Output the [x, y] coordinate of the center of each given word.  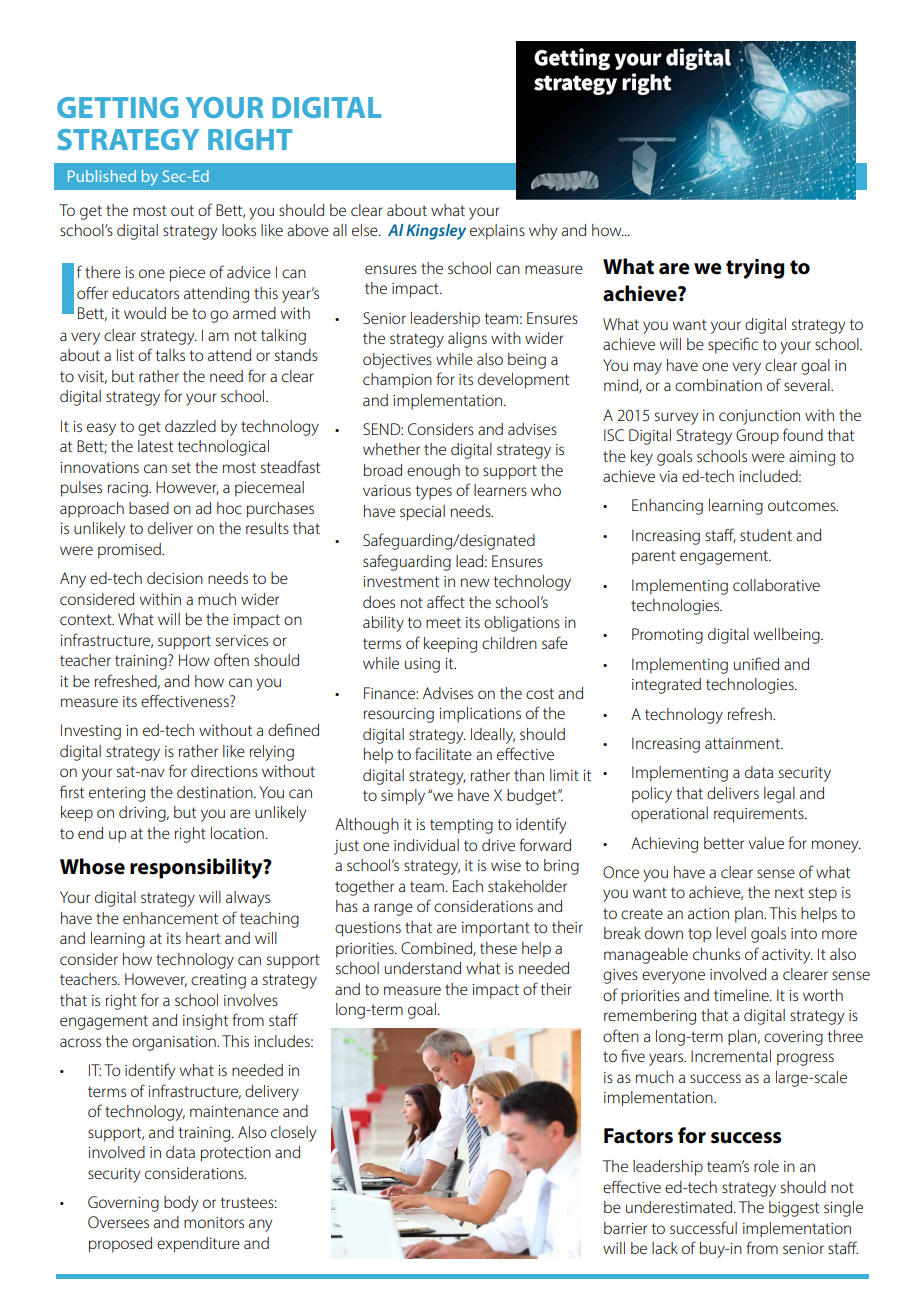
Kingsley [436, 232]
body [181, 1204]
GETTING [117, 107]
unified [756, 663]
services [242, 640]
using [422, 665]
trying [755, 269]
